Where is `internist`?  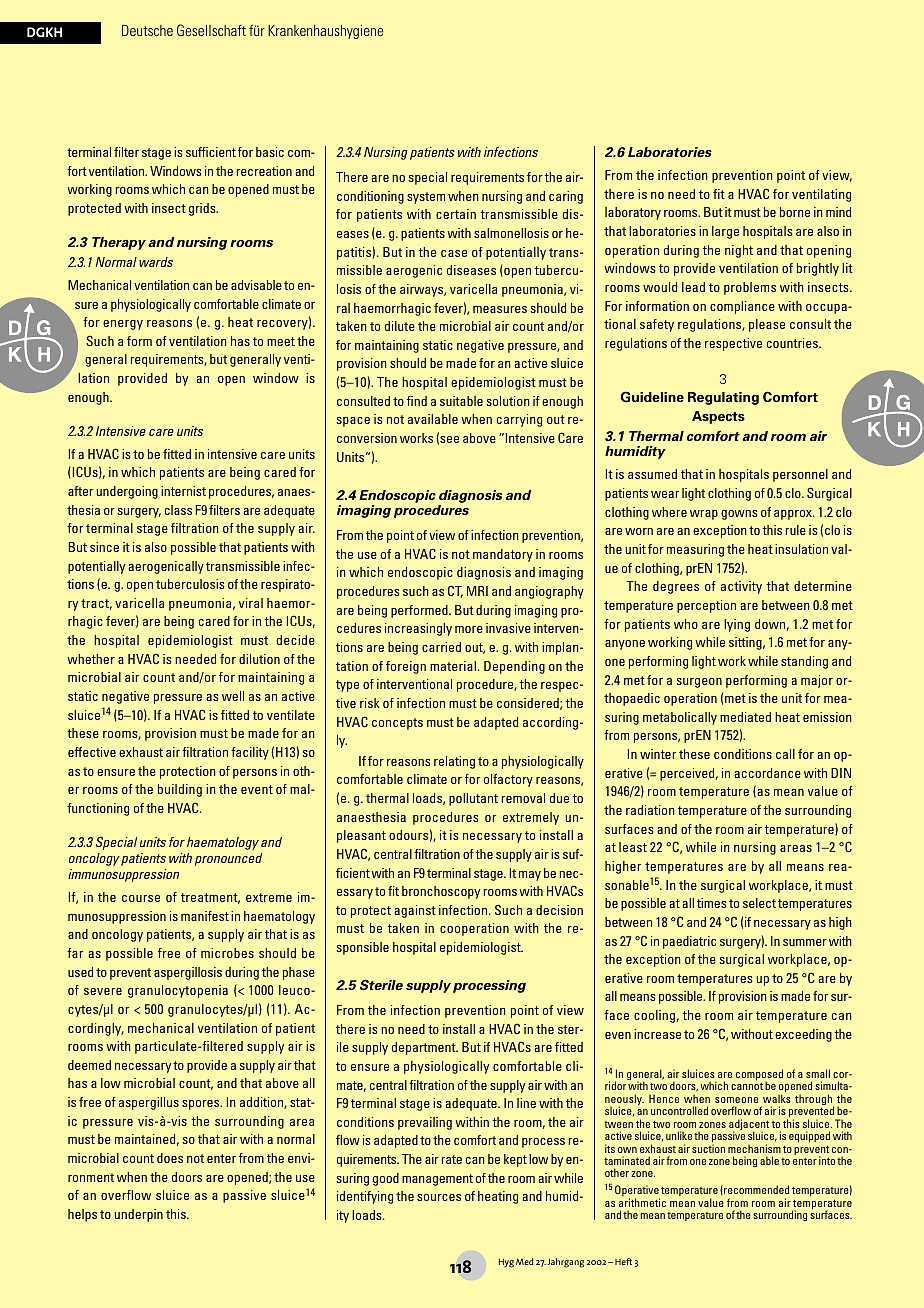
internist is located at coordinates (183, 491).
